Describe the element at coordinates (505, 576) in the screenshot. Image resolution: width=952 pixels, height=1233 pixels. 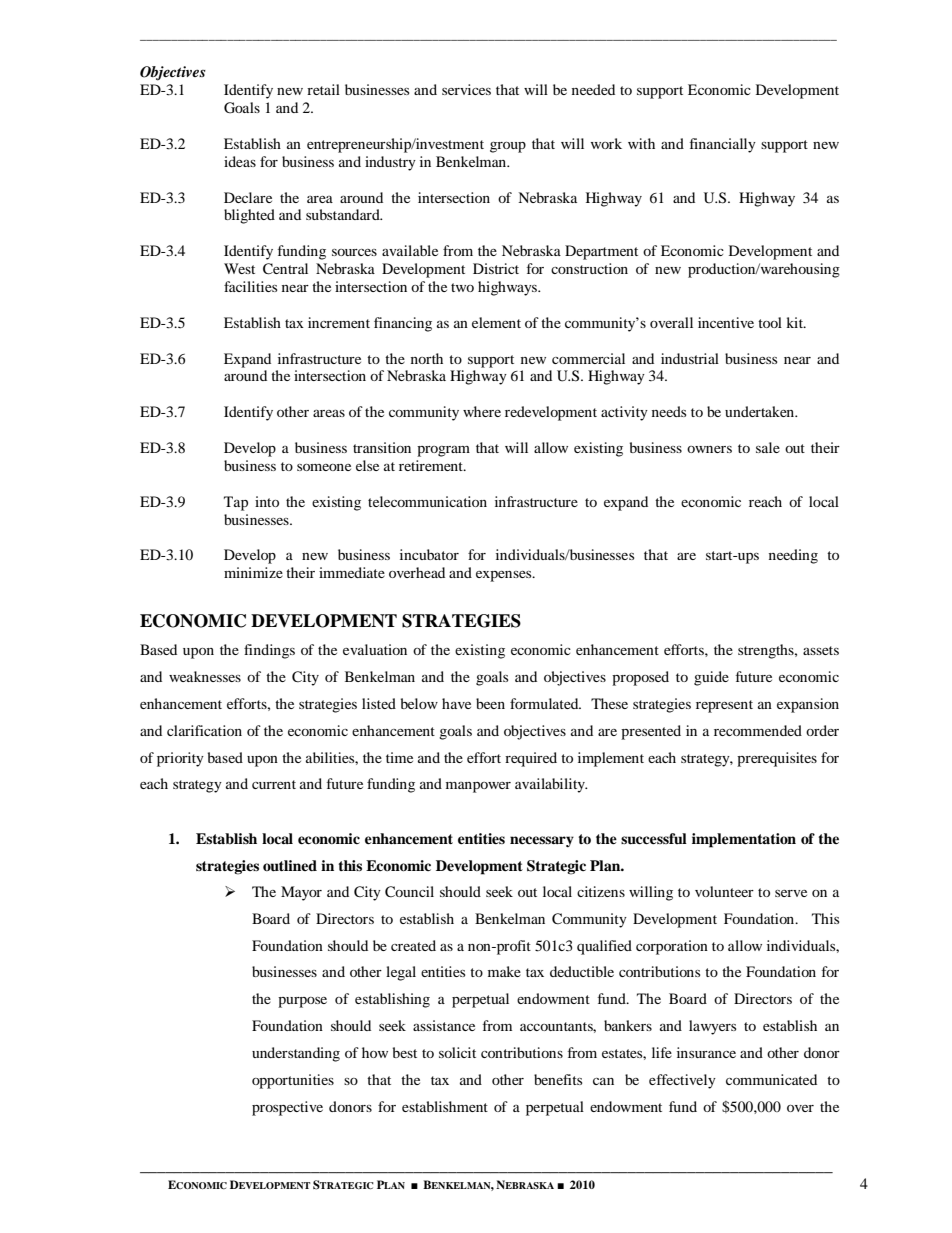
I see `expenses` at that location.
